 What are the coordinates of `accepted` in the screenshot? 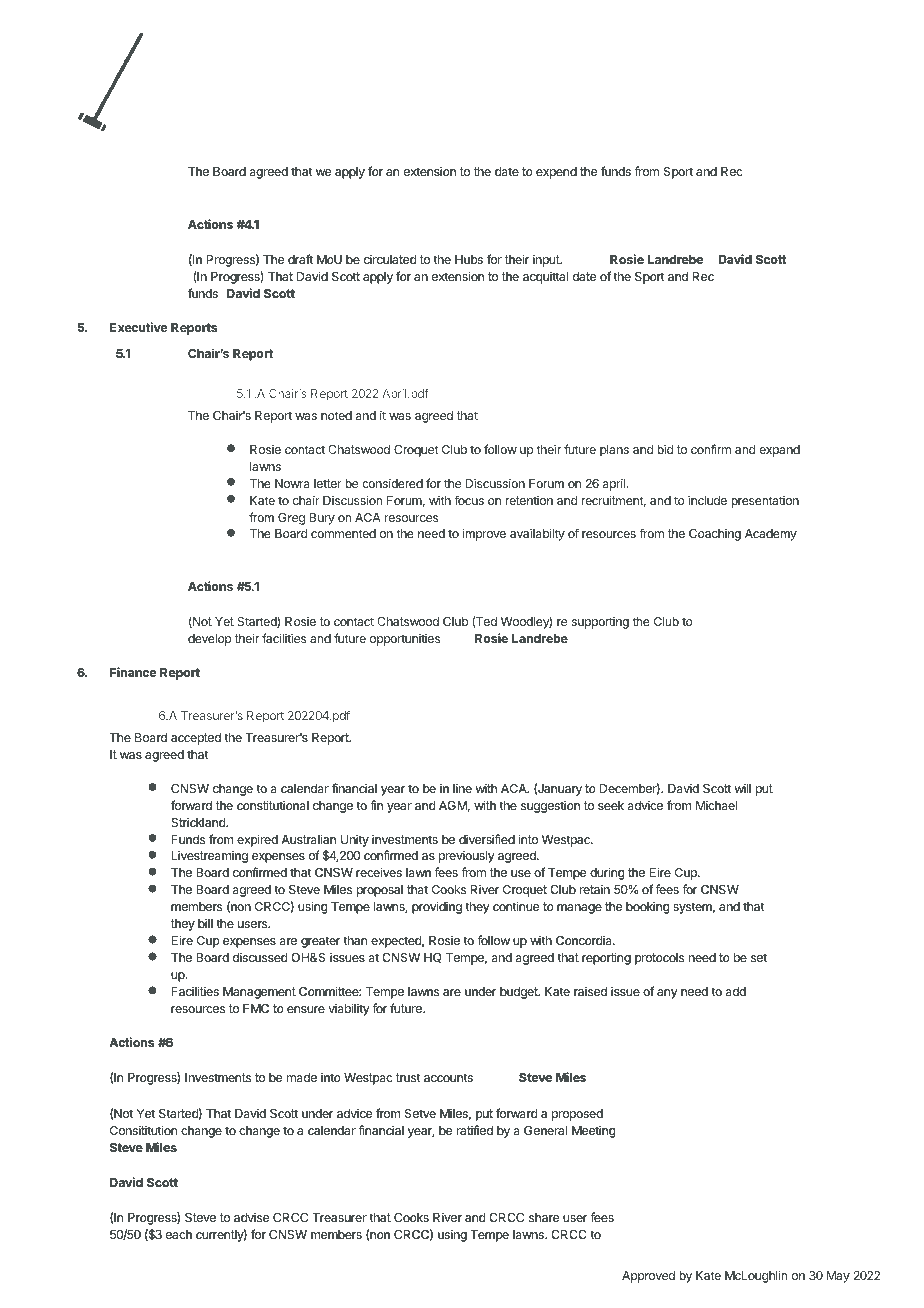 It's located at (196, 739).
